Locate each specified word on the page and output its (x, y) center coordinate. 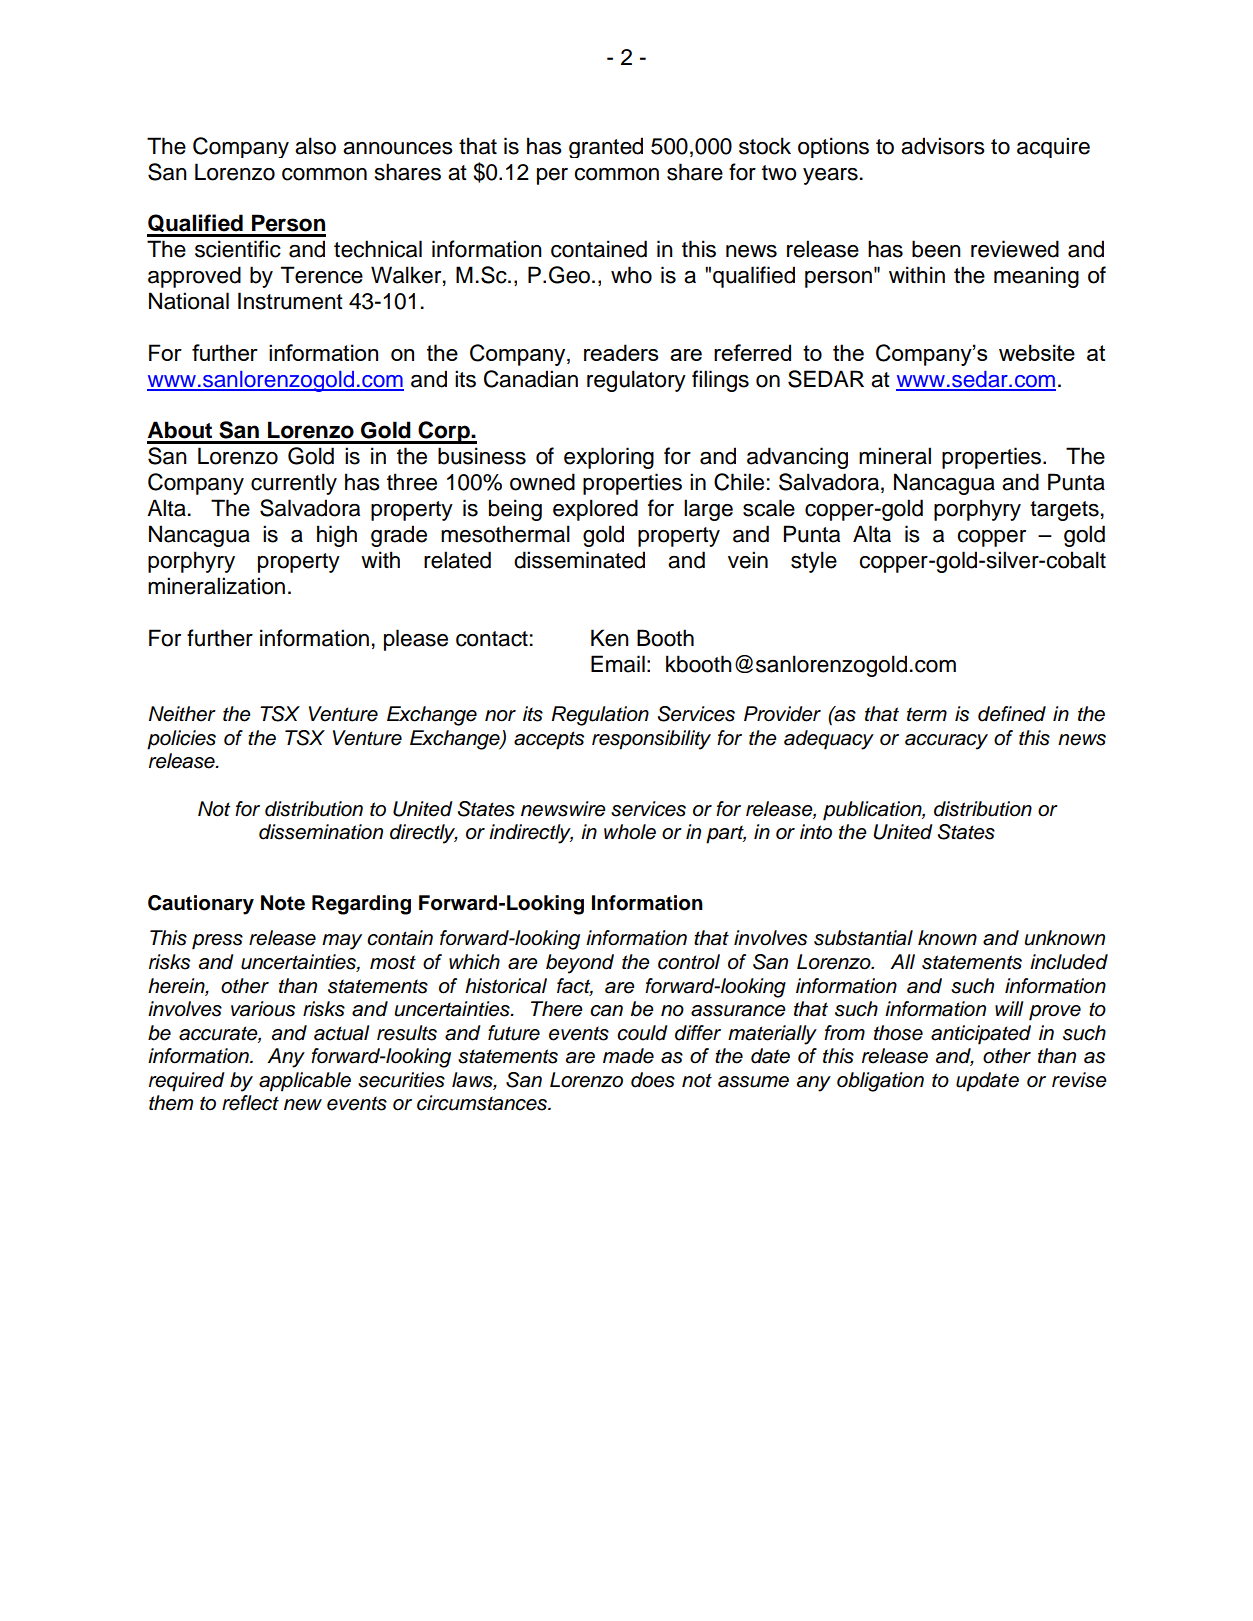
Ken (610, 638)
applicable (305, 1082)
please (416, 640)
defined (1012, 714)
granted (606, 147)
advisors (943, 146)
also (315, 146)
